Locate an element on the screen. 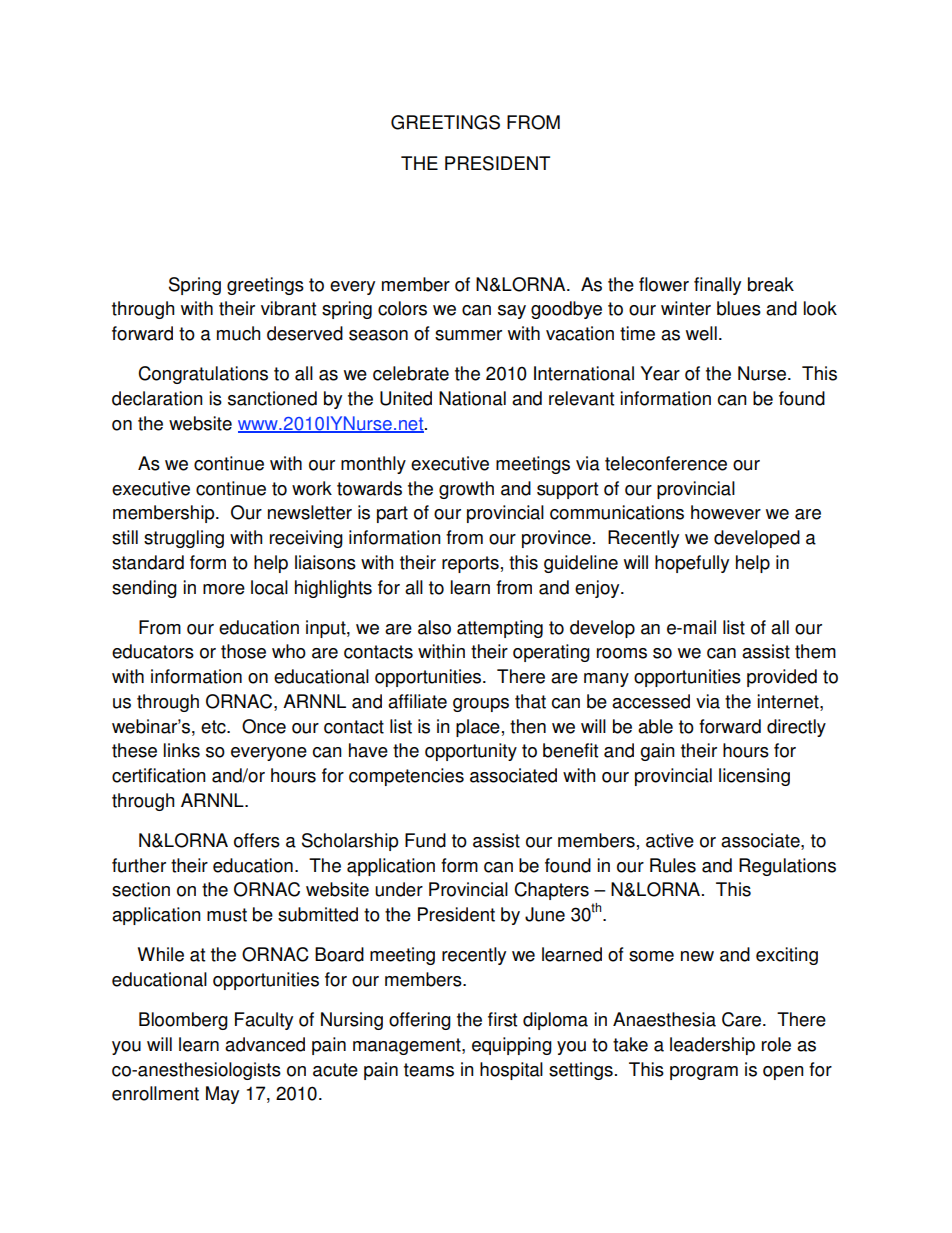 The height and width of the screenshot is (1233, 952). growth is located at coordinates (466, 490).
